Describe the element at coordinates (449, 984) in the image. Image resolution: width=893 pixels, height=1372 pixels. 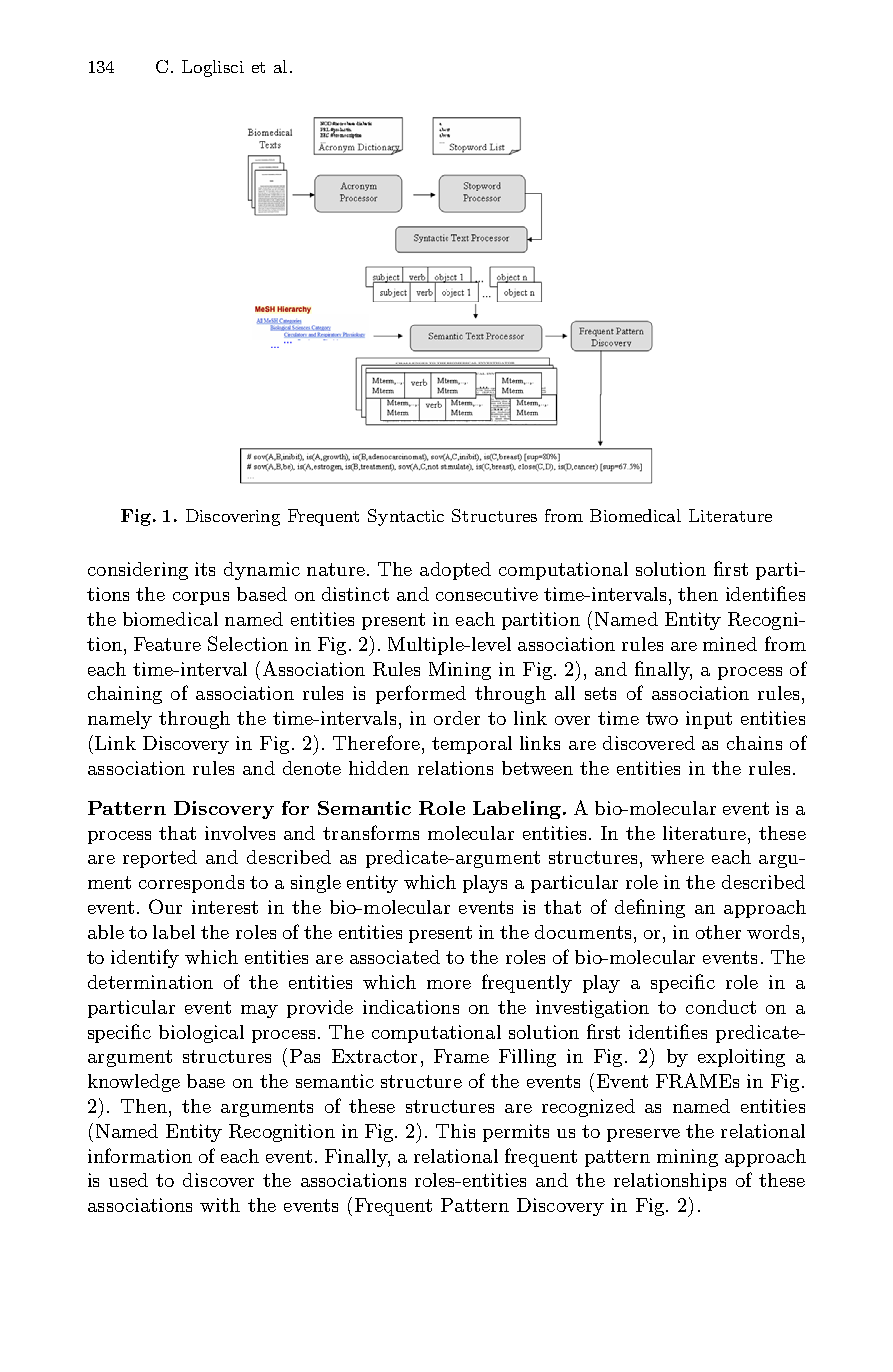
I see `more` at that location.
